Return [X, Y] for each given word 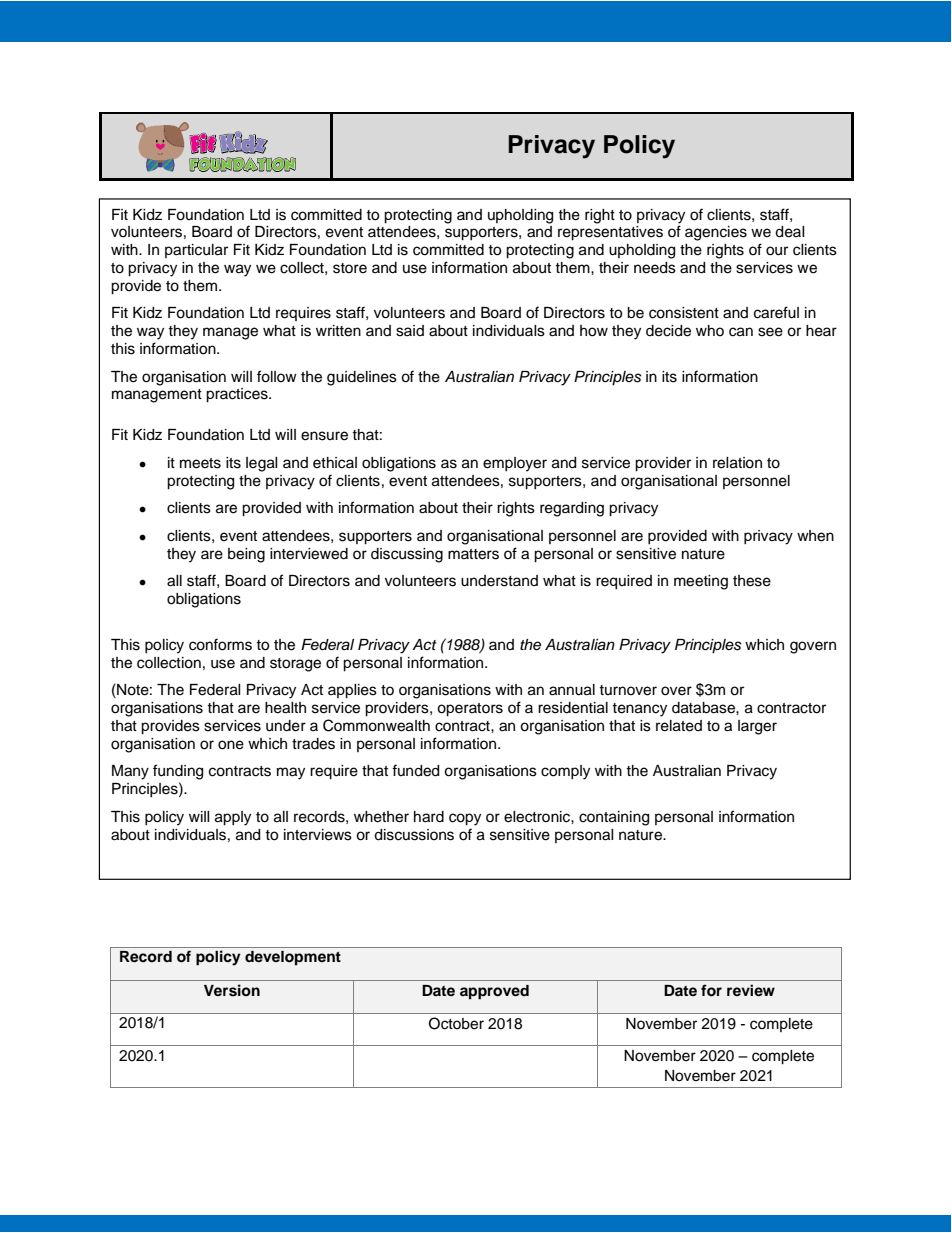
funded [415, 770]
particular [196, 251]
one [231, 745]
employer [515, 464]
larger [757, 727]
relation [737, 463]
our [777, 251]
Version [232, 990]
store [350, 268]
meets [200, 463]
